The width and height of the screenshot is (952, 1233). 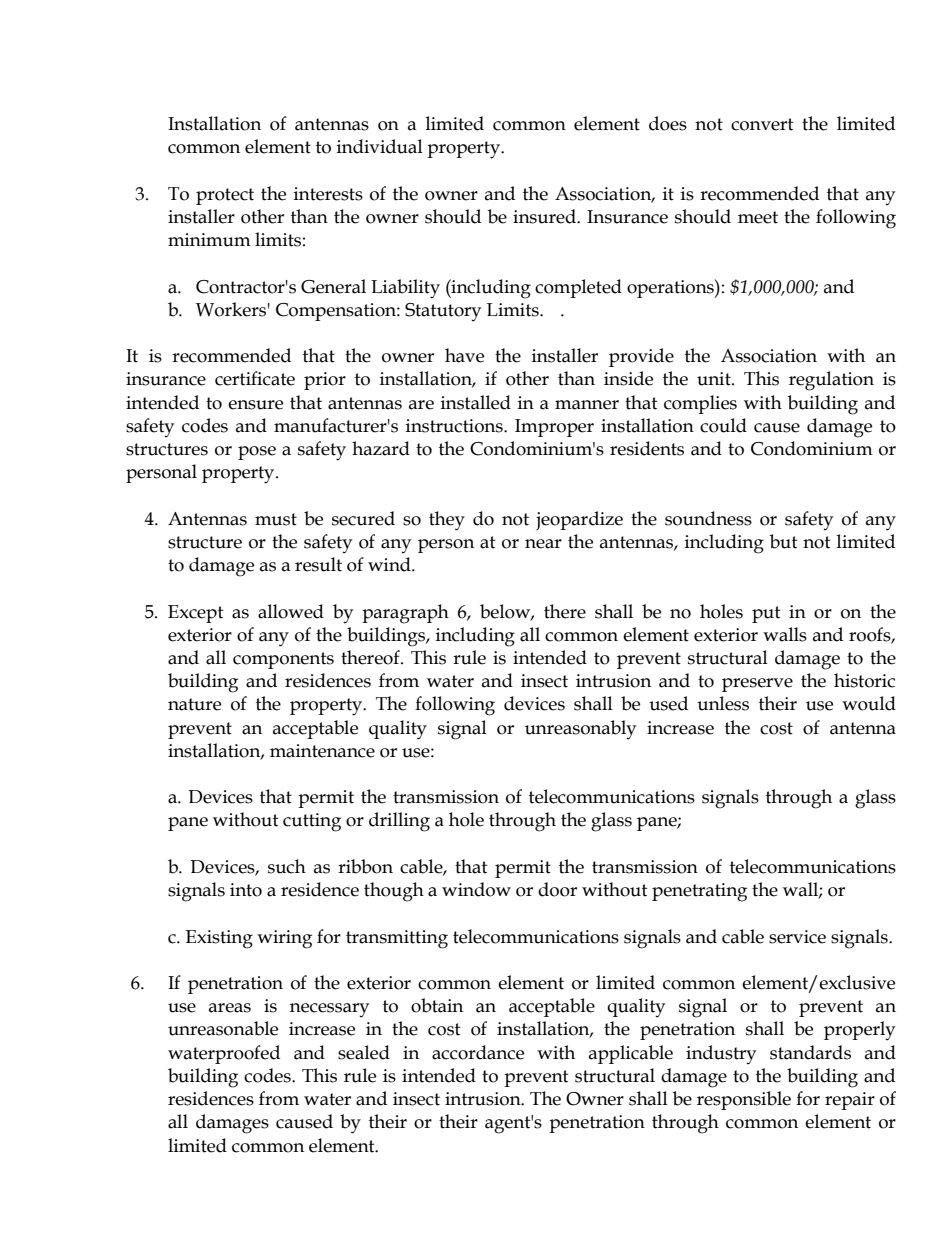 What do you see at coordinates (723, 425) in the screenshot?
I see `could` at bounding box center [723, 425].
